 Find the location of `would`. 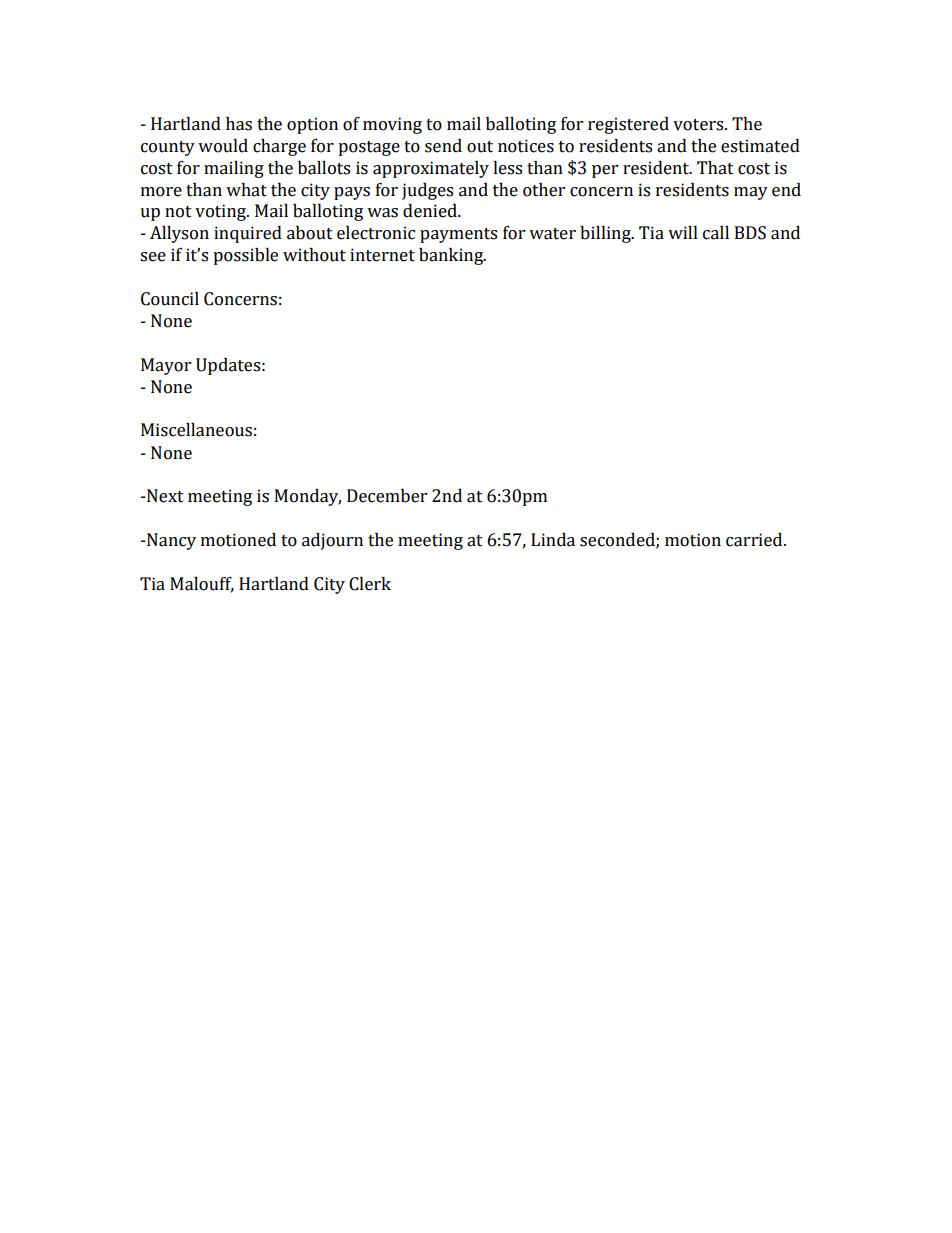

would is located at coordinates (223, 146).
